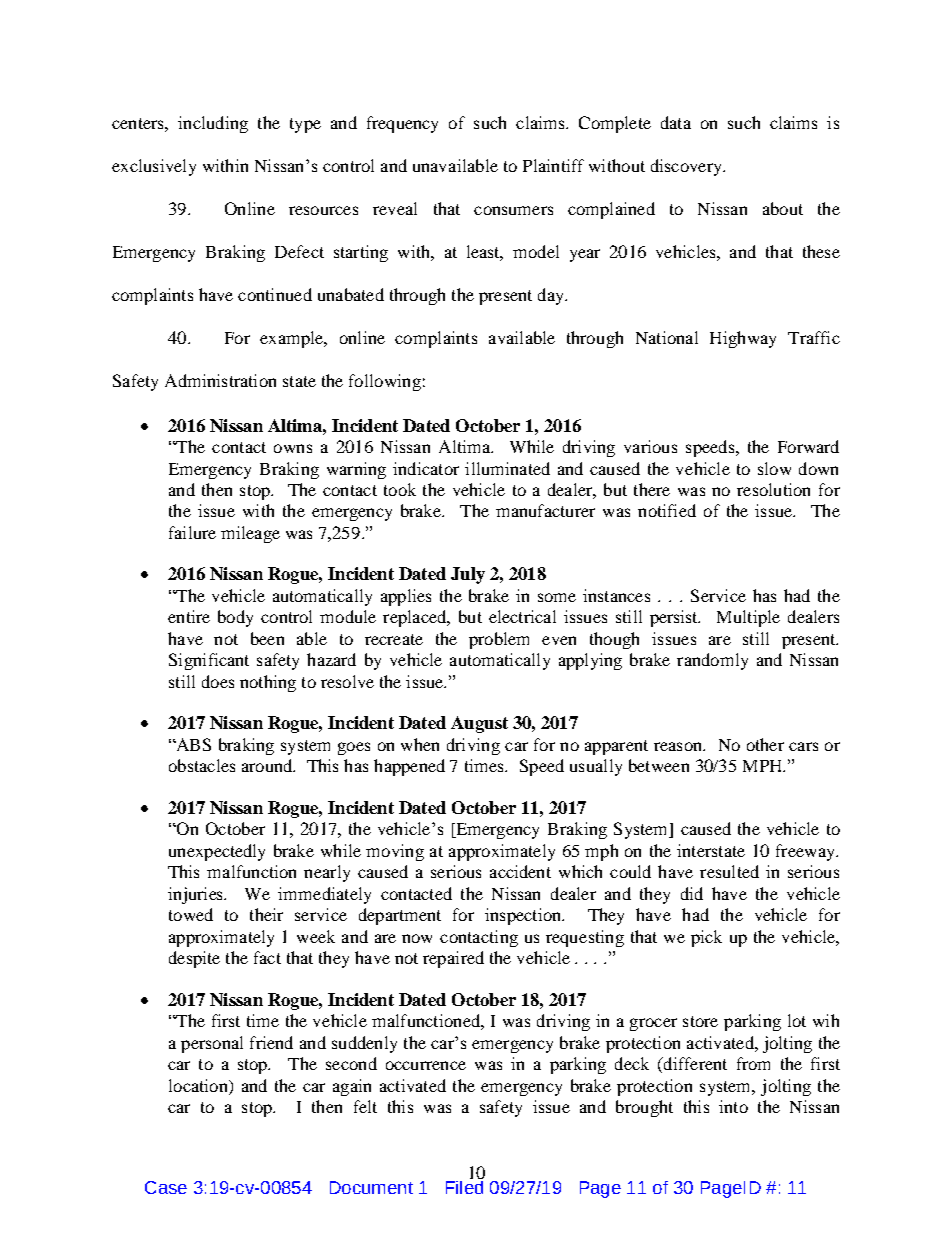 The width and height of the document is (952, 1233). What do you see at coordinates (553, 165) in the document?
I see `Plaintiff` at bounding box center [553, 165].
